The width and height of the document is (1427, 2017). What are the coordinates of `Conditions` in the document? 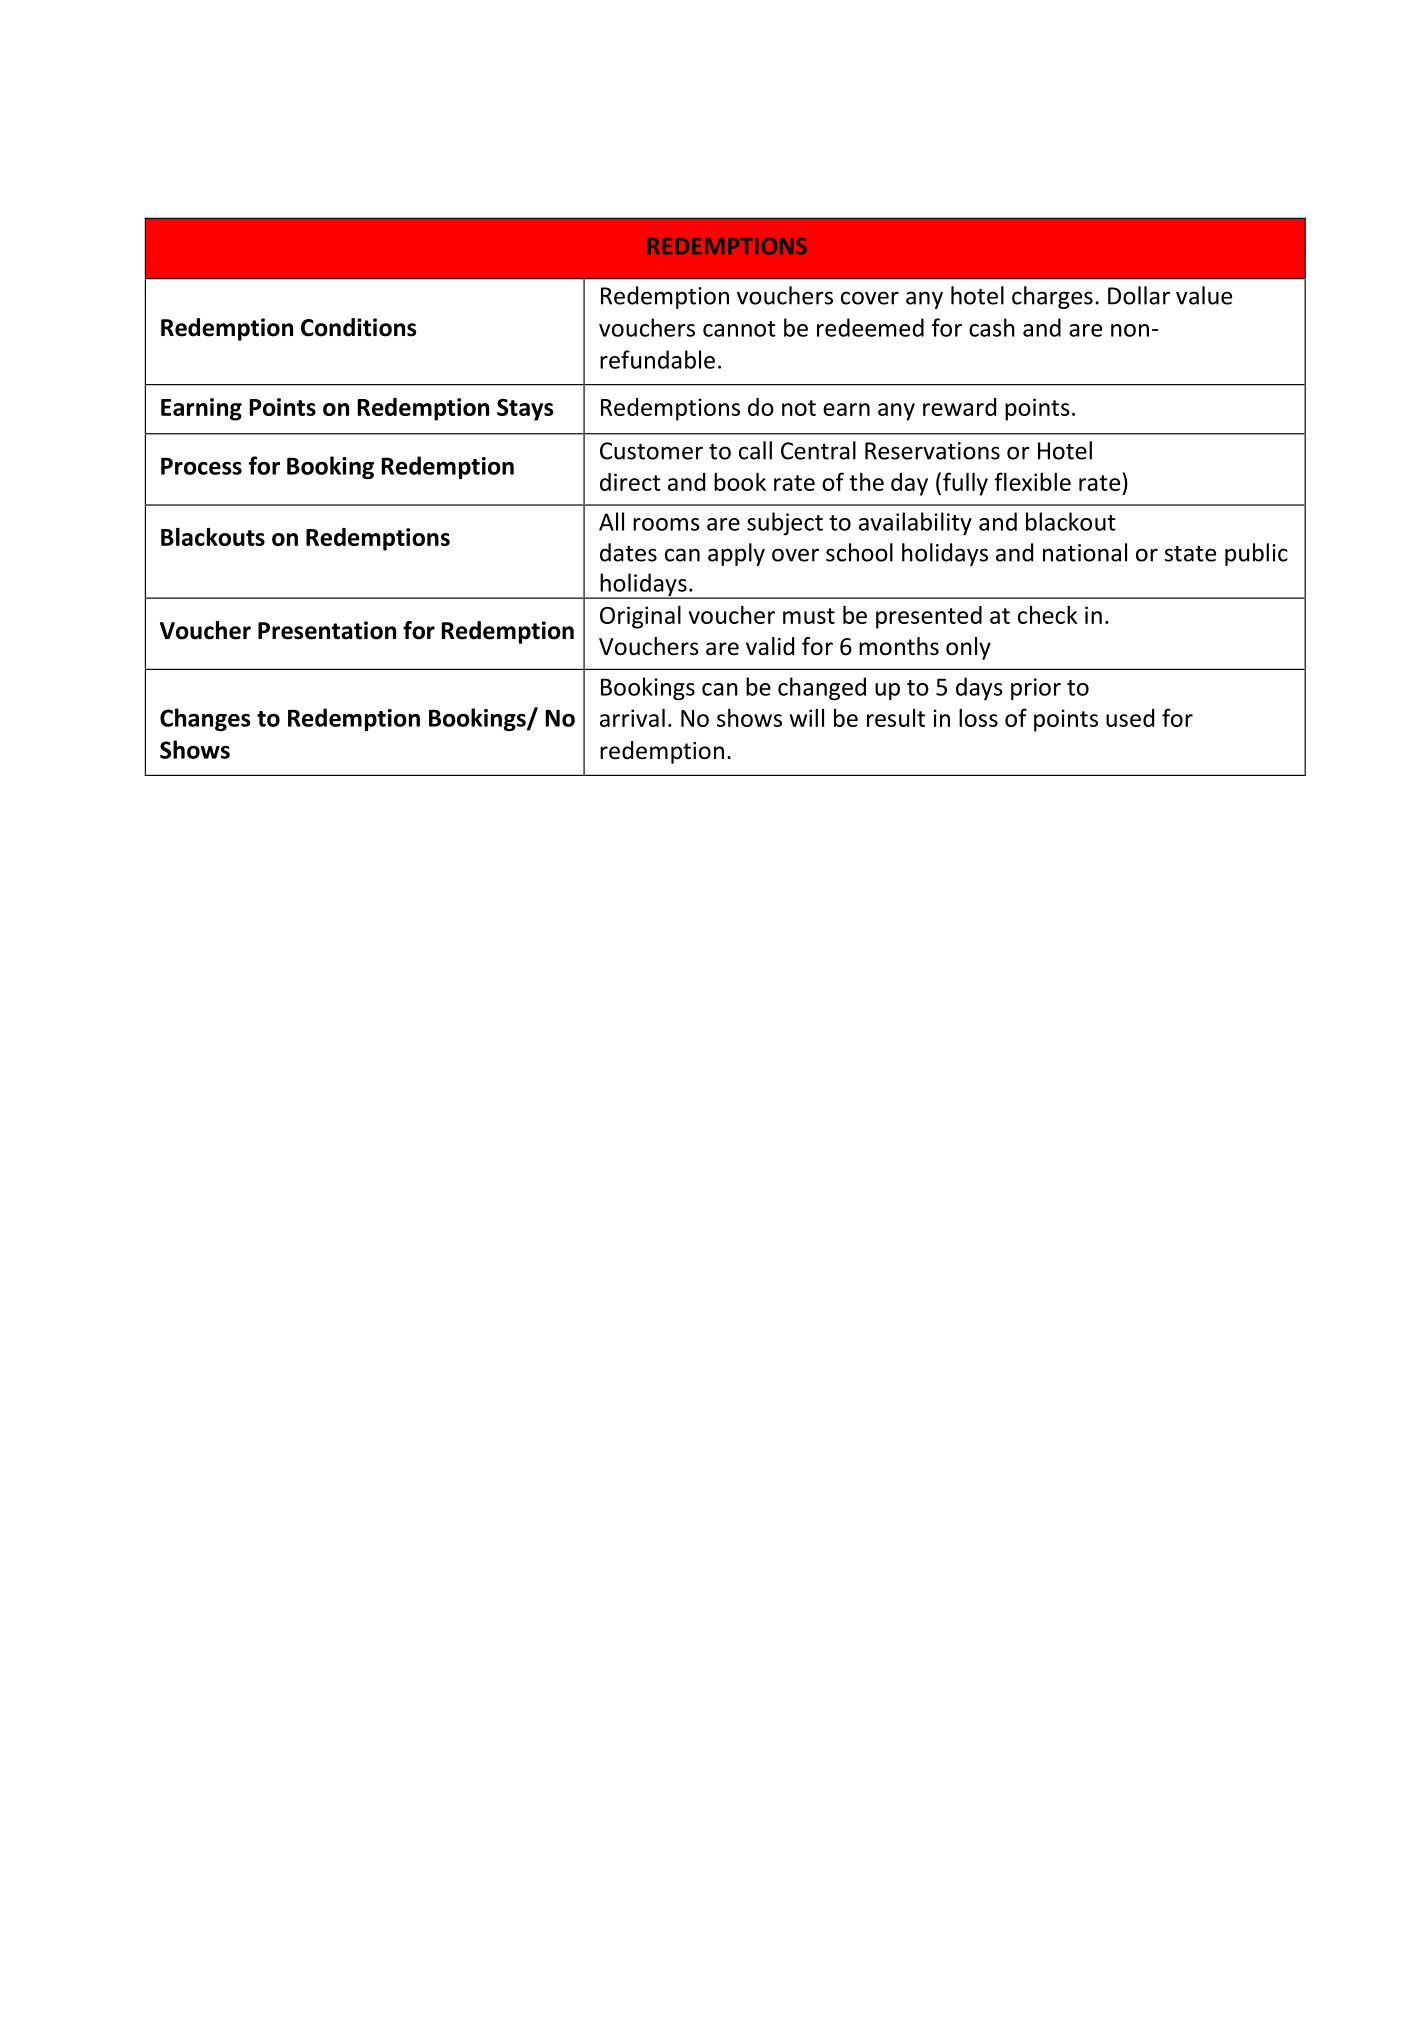 It's located at (359, 327).
